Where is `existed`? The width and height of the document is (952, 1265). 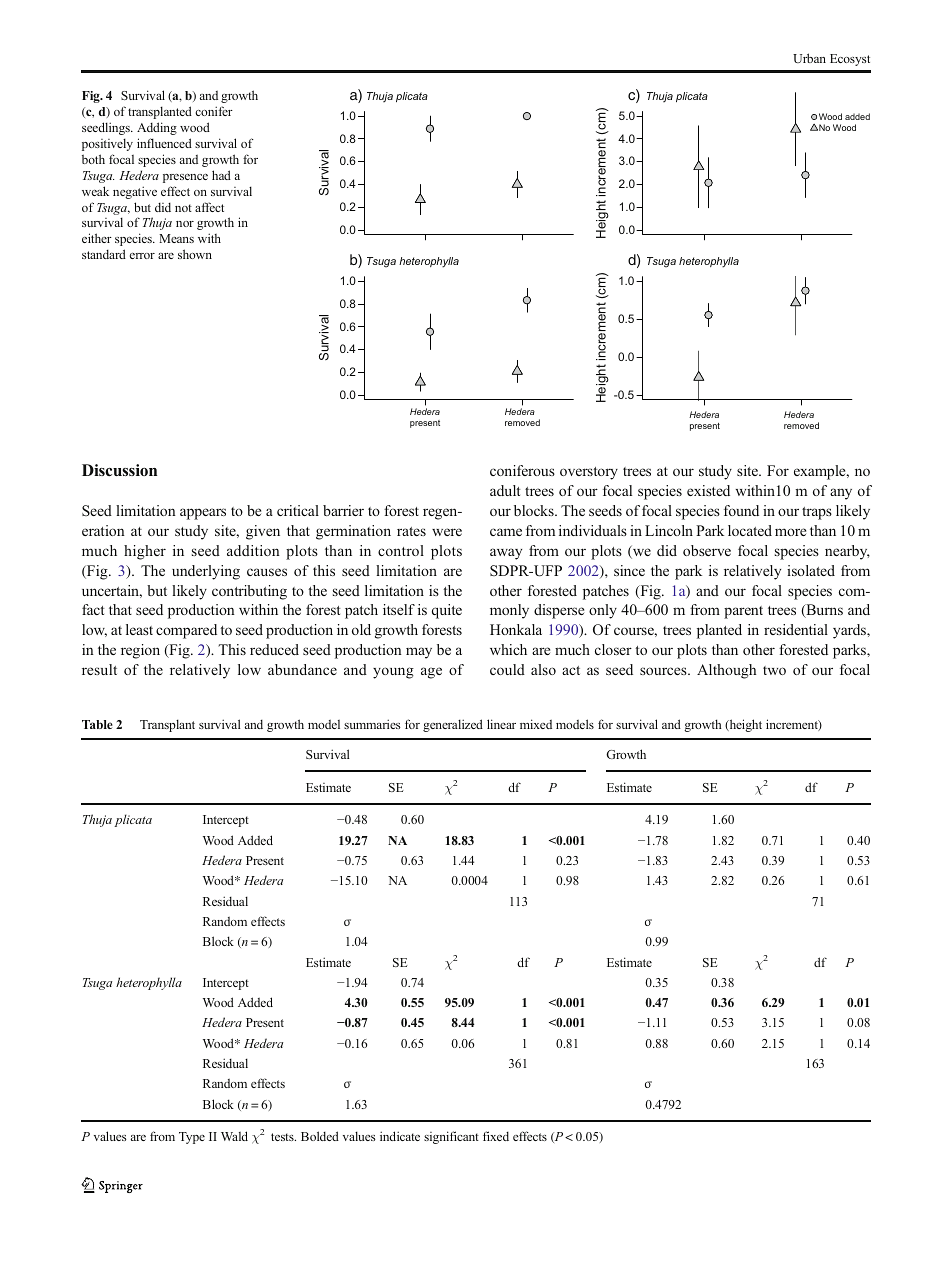
existed is located at coordinates (708, 490).
